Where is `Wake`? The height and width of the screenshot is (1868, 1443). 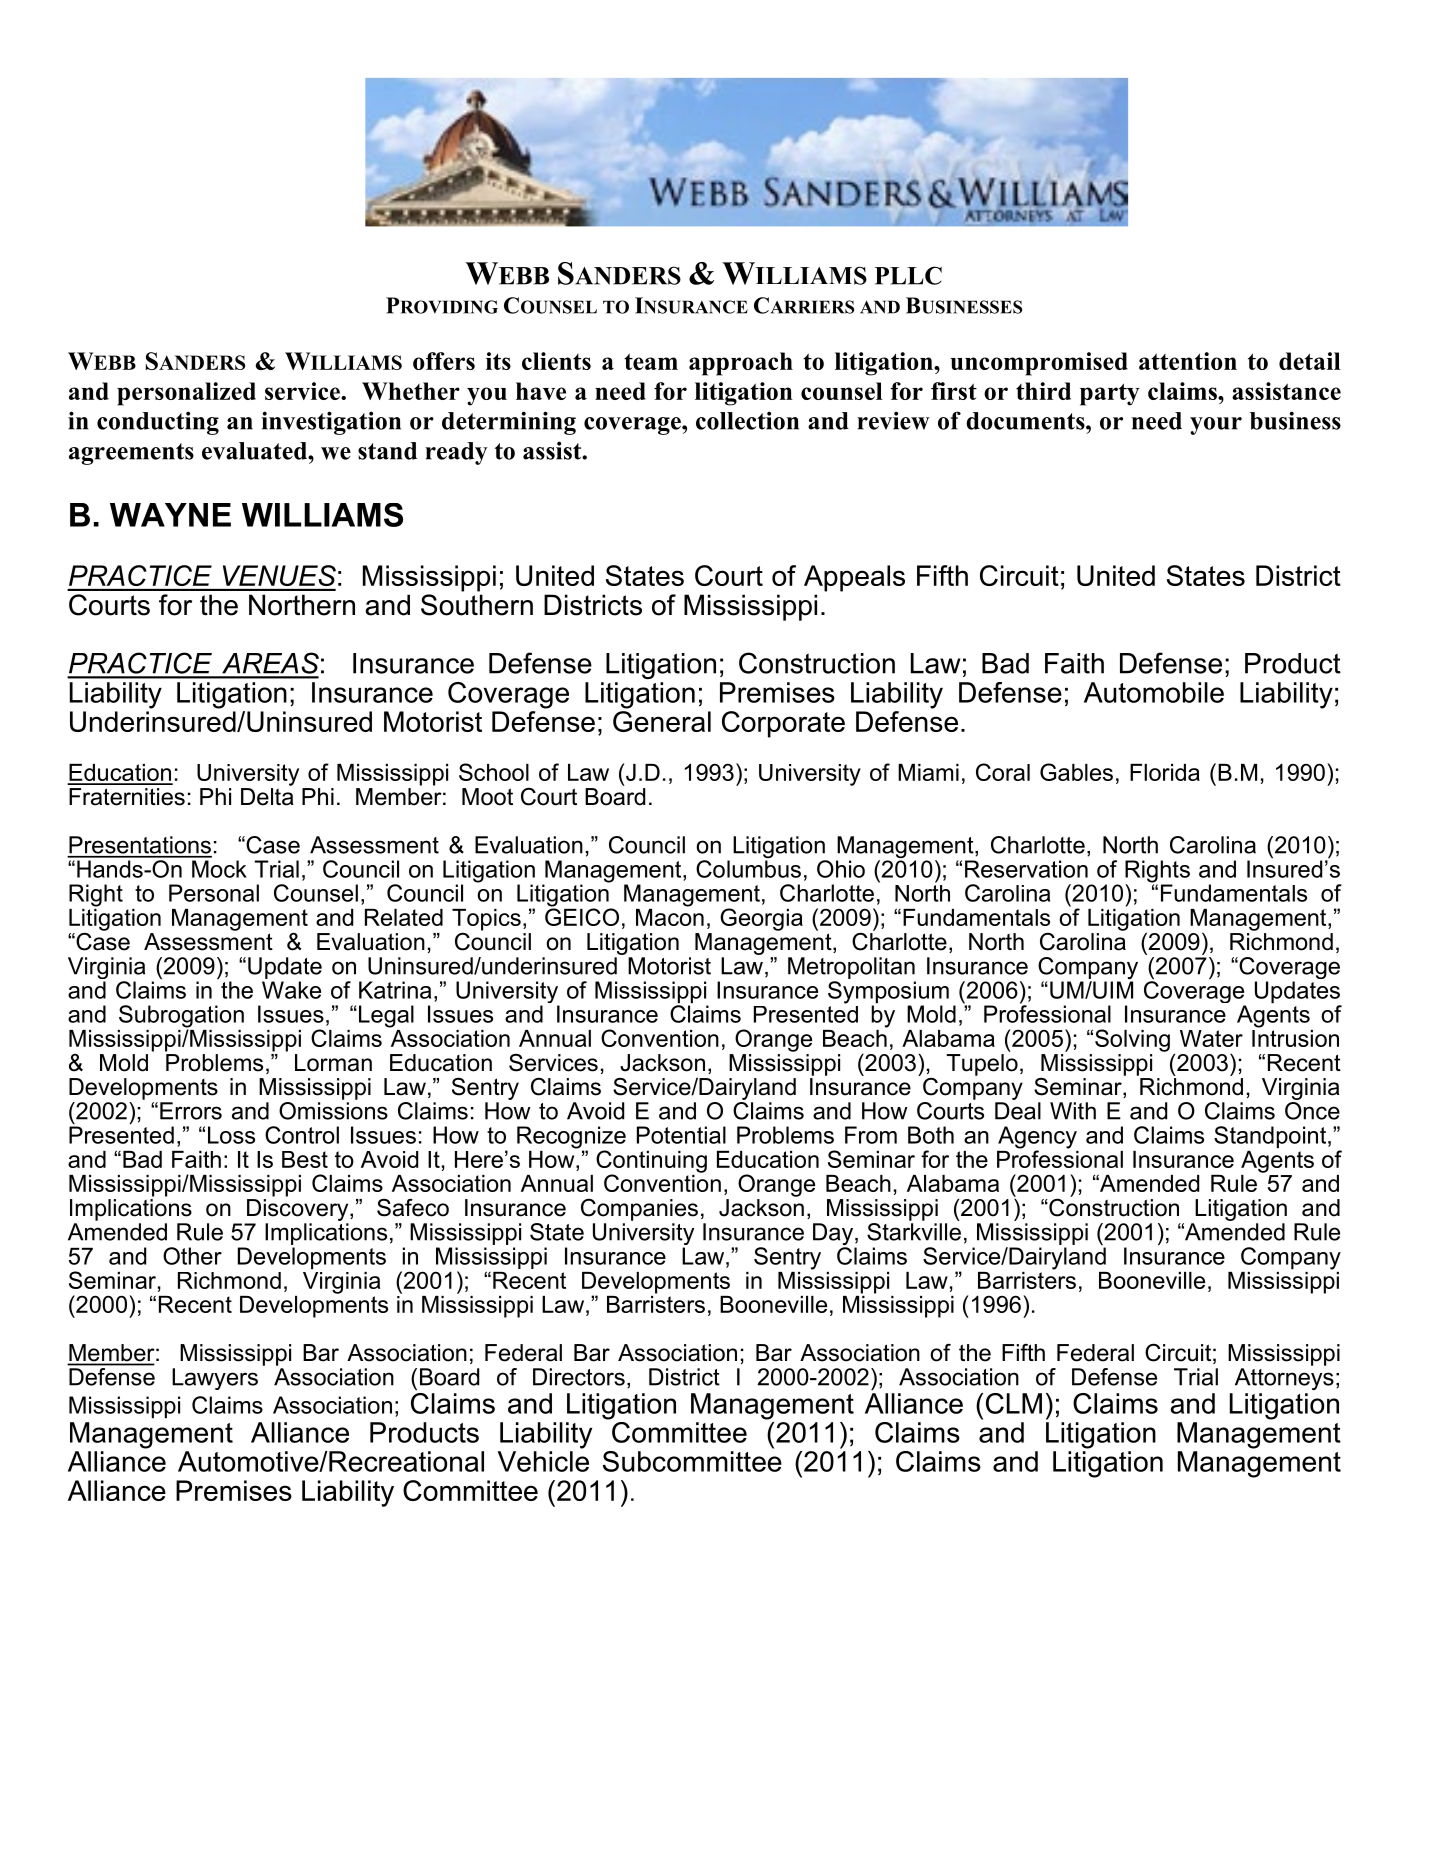 Wake is located at coordinates (291, 990).
